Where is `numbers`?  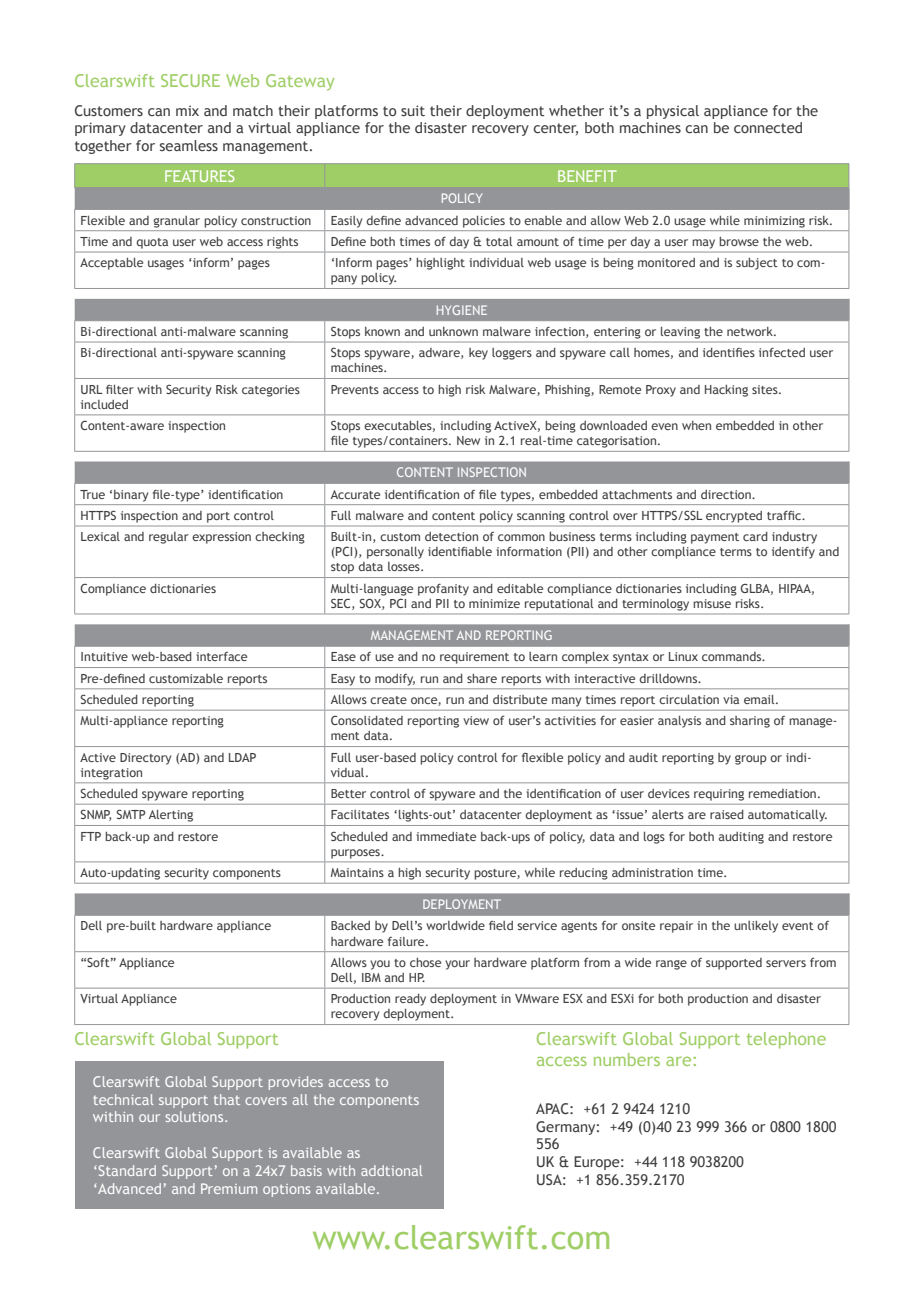 numbers is located at coordinates (627, 1059).
